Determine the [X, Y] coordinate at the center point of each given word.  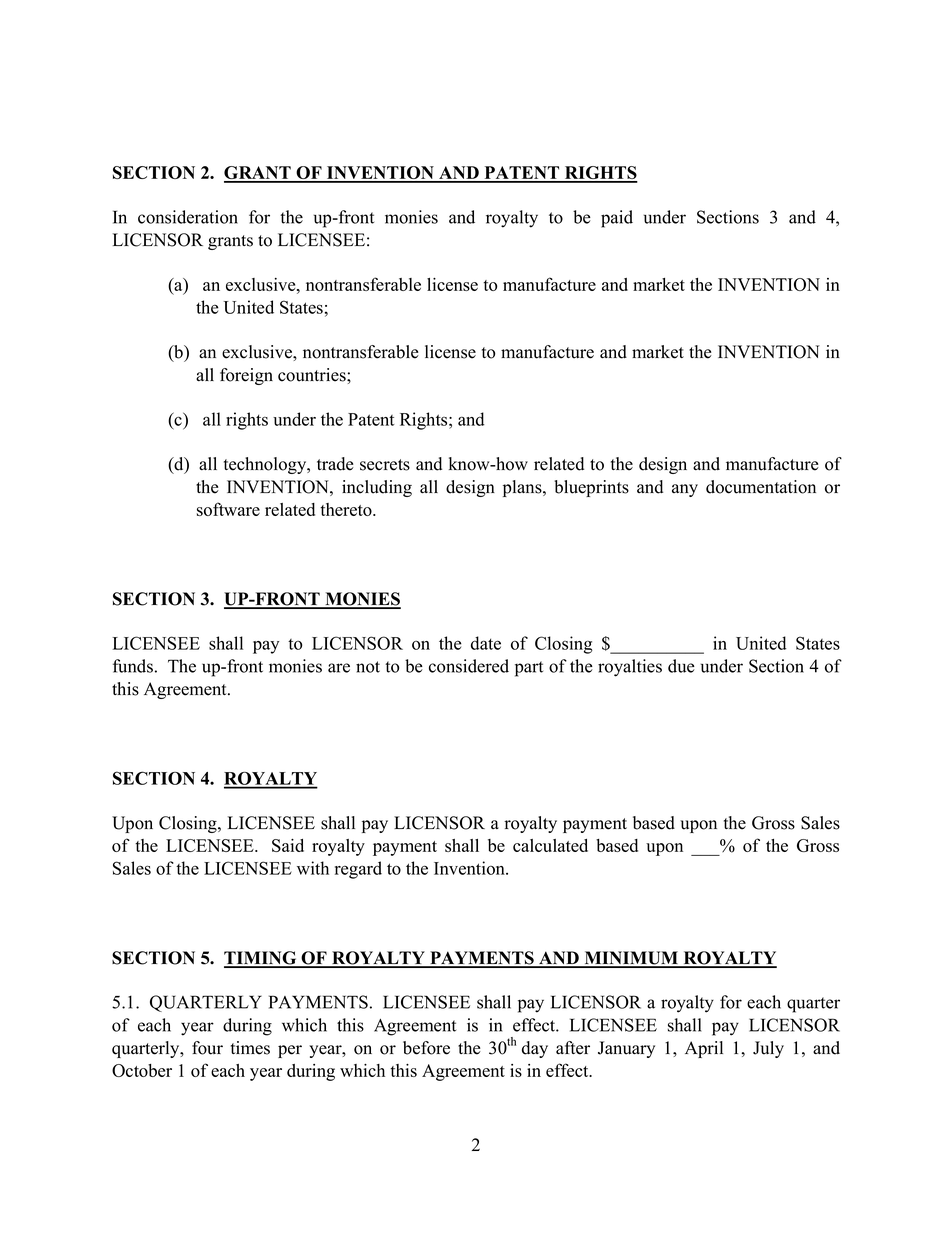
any [685, 490]
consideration [188, 217]
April [704, 1049]
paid [617, 219]
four [207, 1048]
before [426, 1048]
